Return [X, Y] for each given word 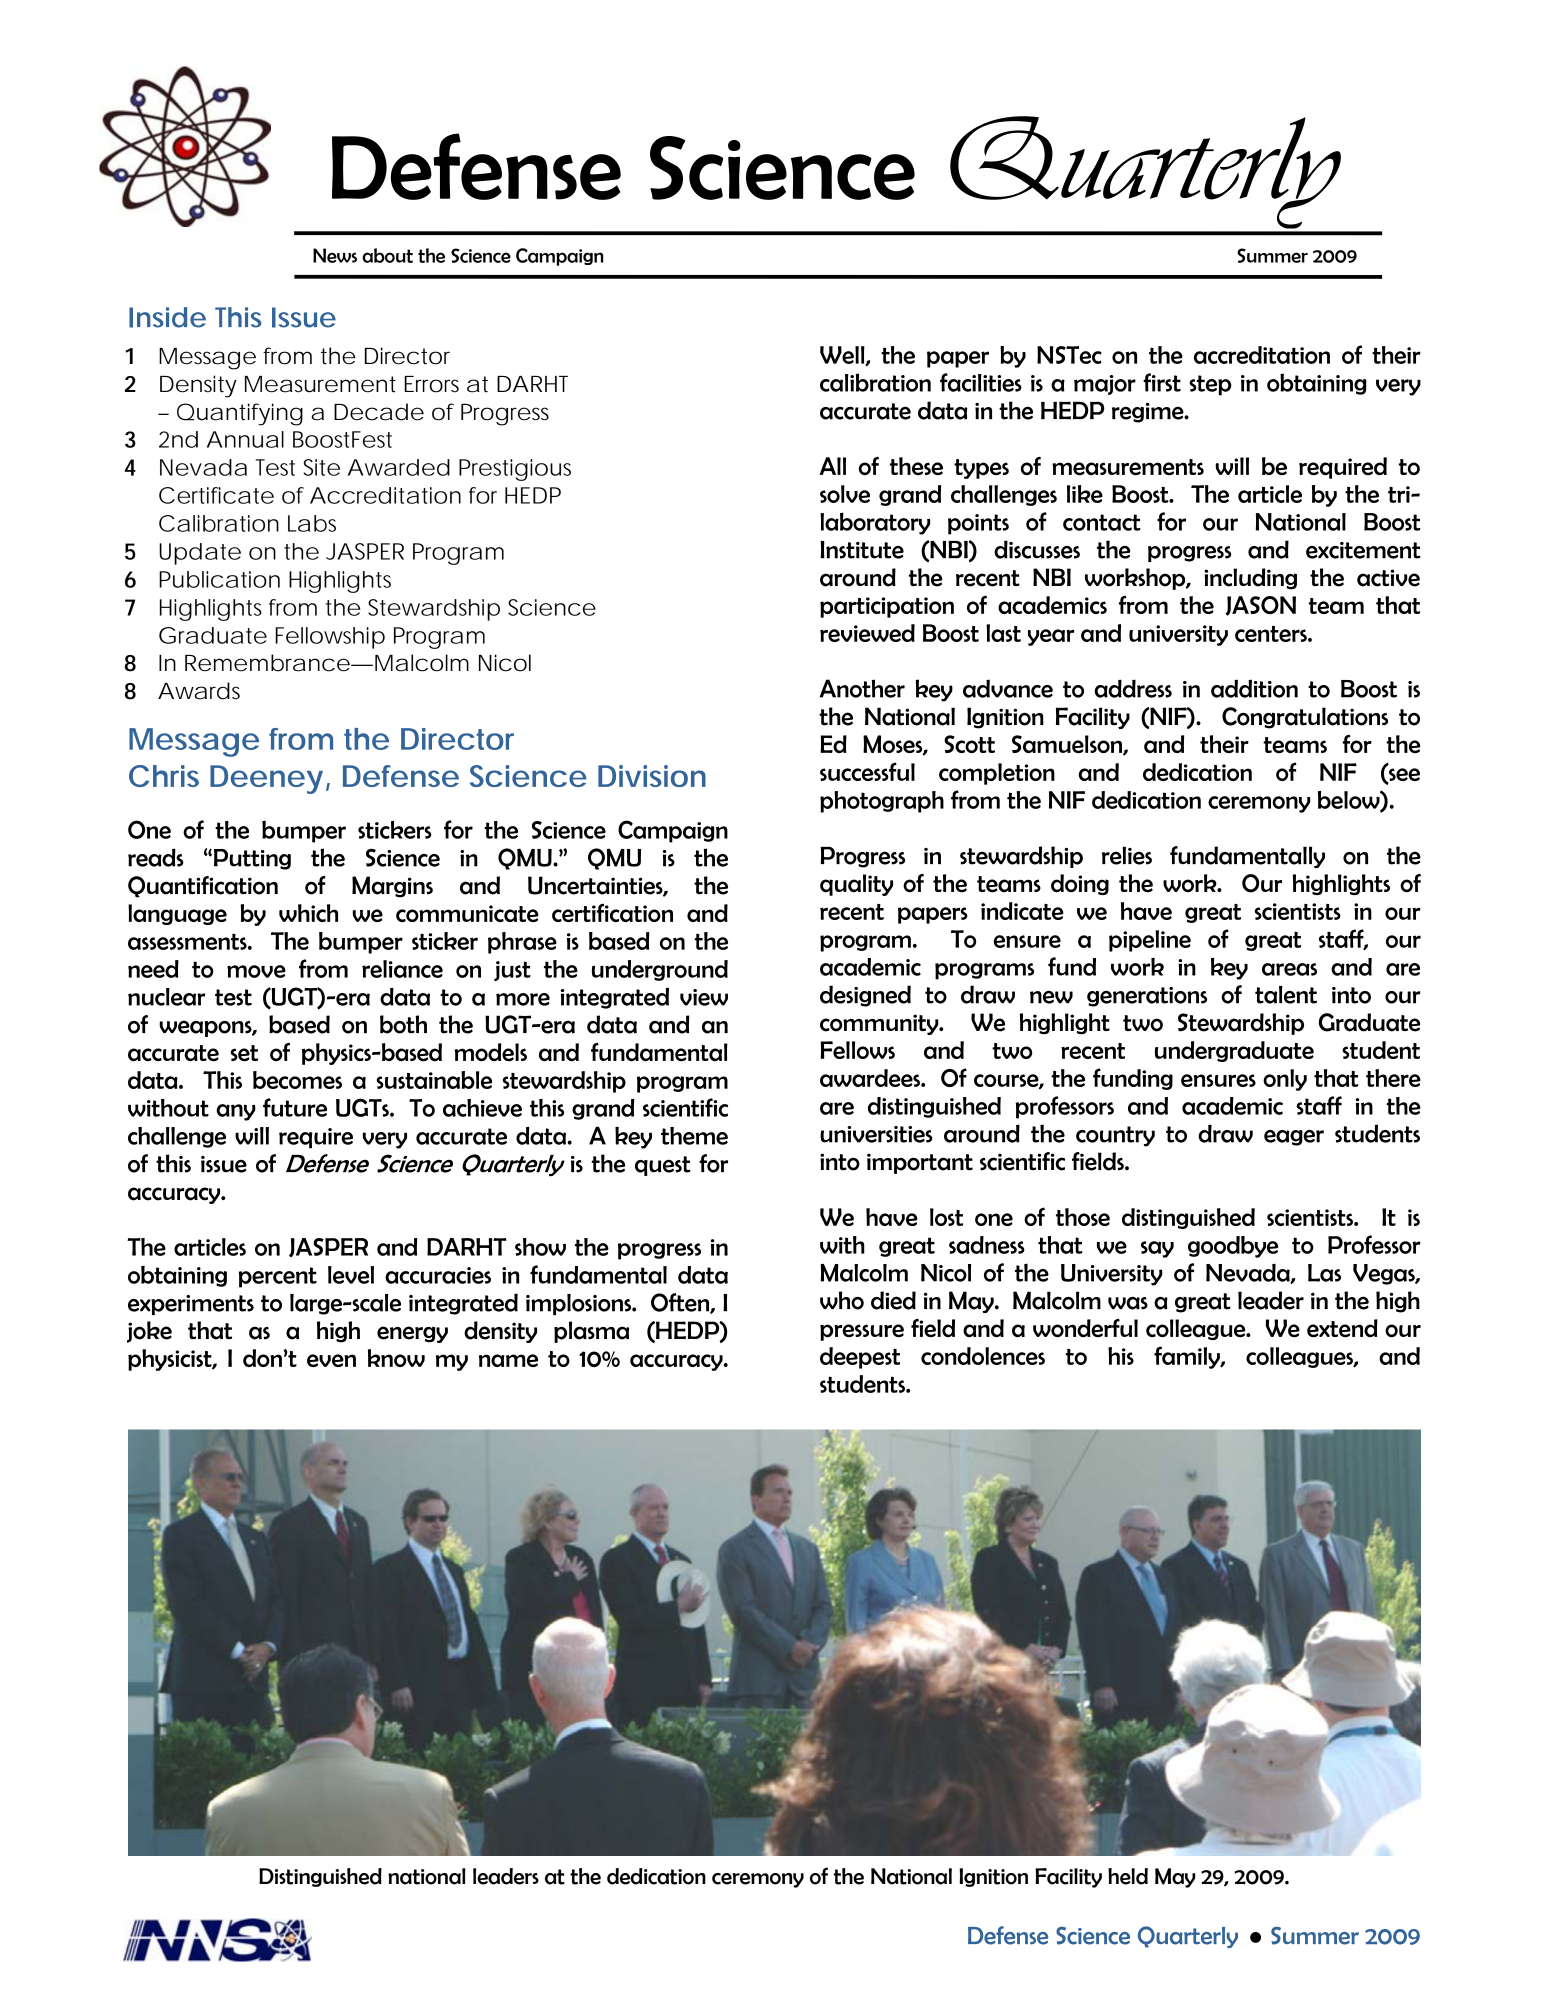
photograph [882, 802]
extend [1342, 1328]
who [842, 1300]
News [335, 255]
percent [278, 1277]
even [331, 1360]
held [1128, 1876]
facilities [981, 382]
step [1210, 385]
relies [1127, 855]
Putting [252, 859]
